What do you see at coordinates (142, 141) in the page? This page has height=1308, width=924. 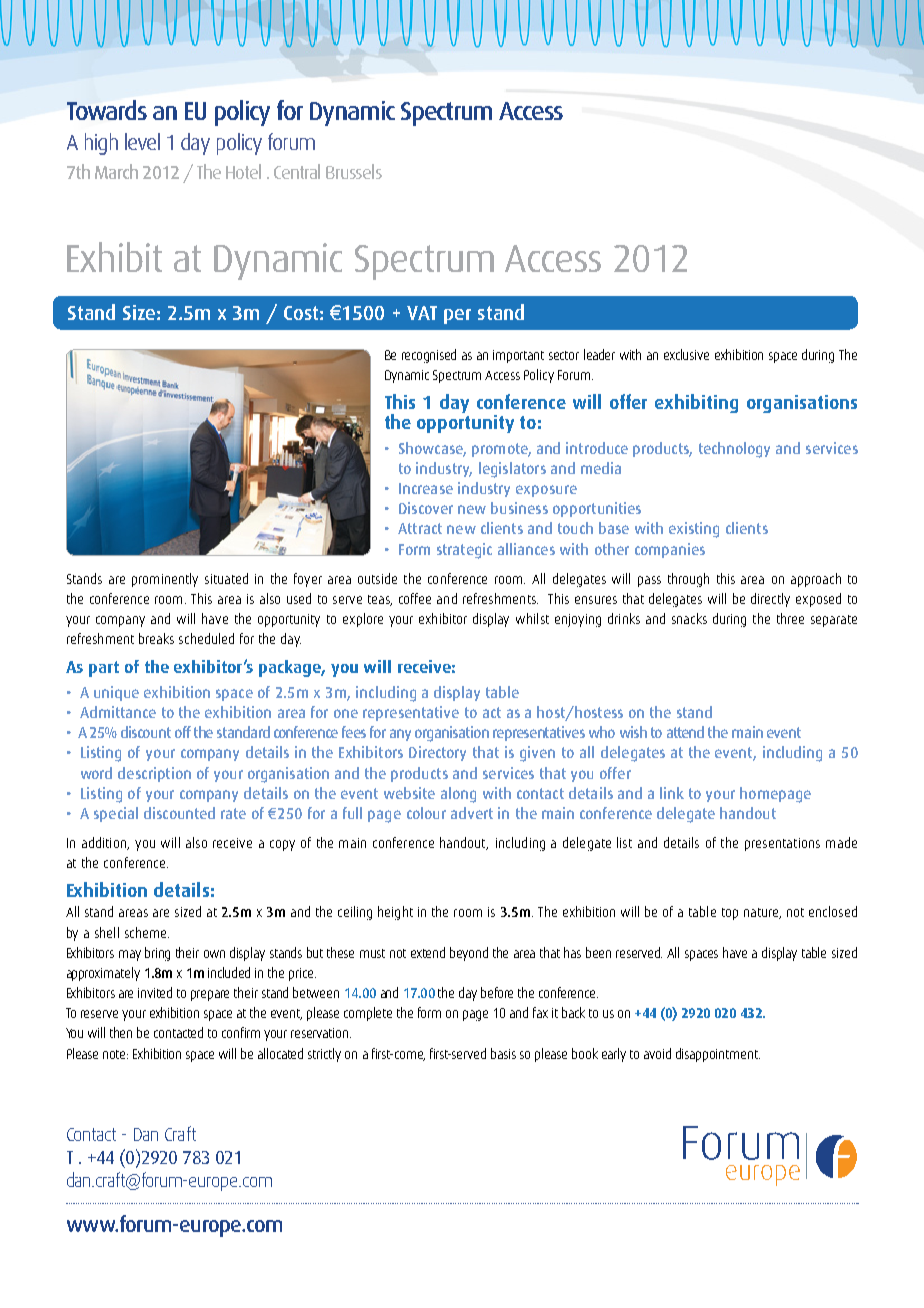 I see `level` at bounding box center [142, 141].
